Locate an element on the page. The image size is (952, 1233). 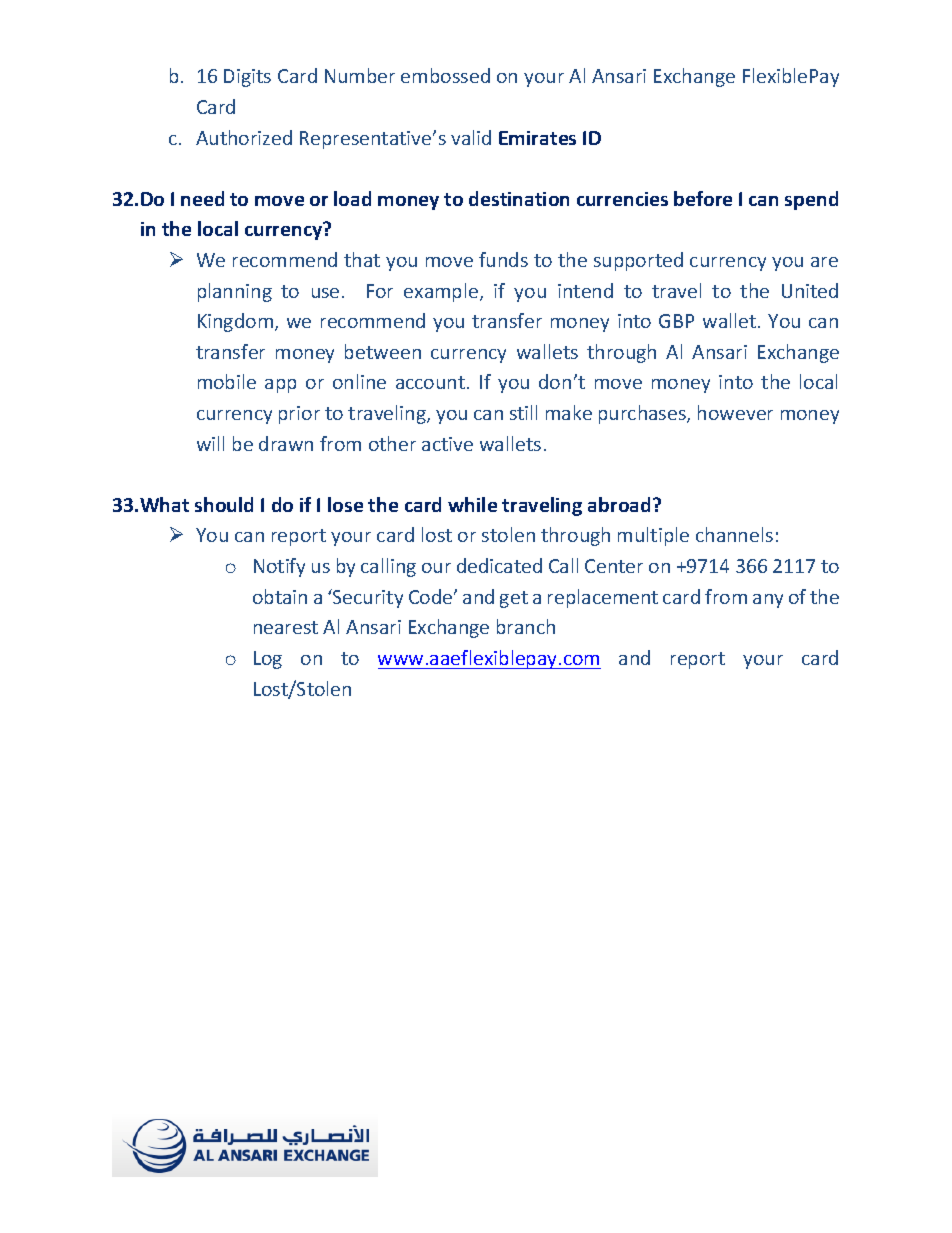
embossed is located at coordinates (445, 75).
